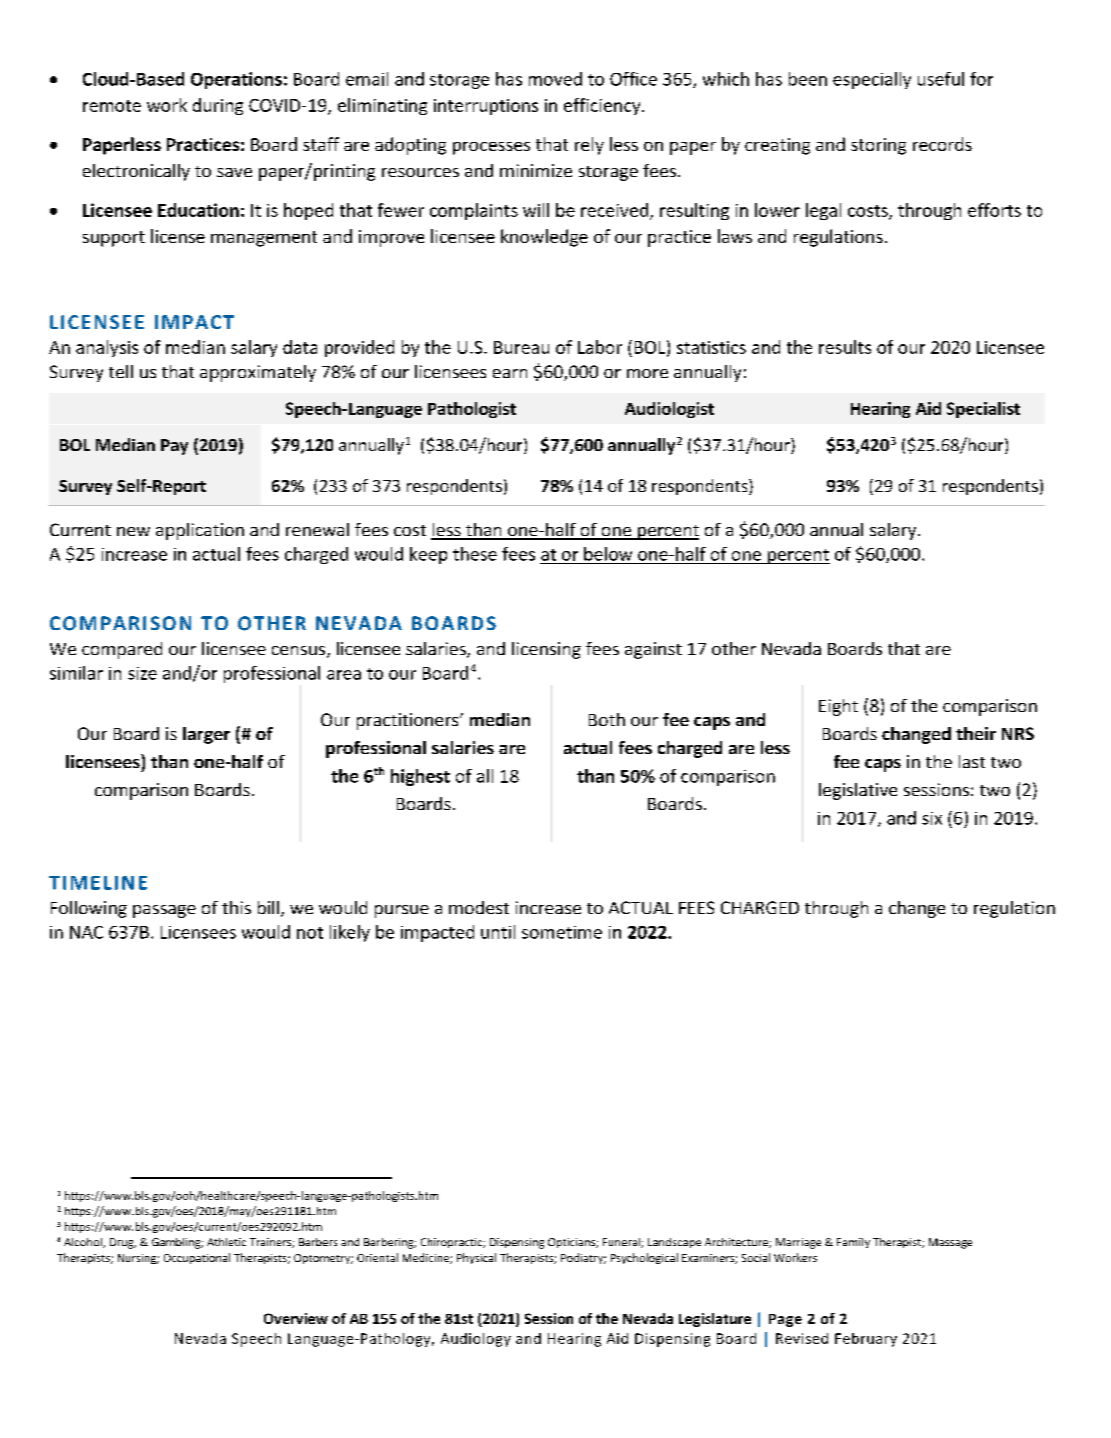  What do you see at coordinates (555, 79) in the screenshot?
I see `moved` at bounding box center [555, 79].
